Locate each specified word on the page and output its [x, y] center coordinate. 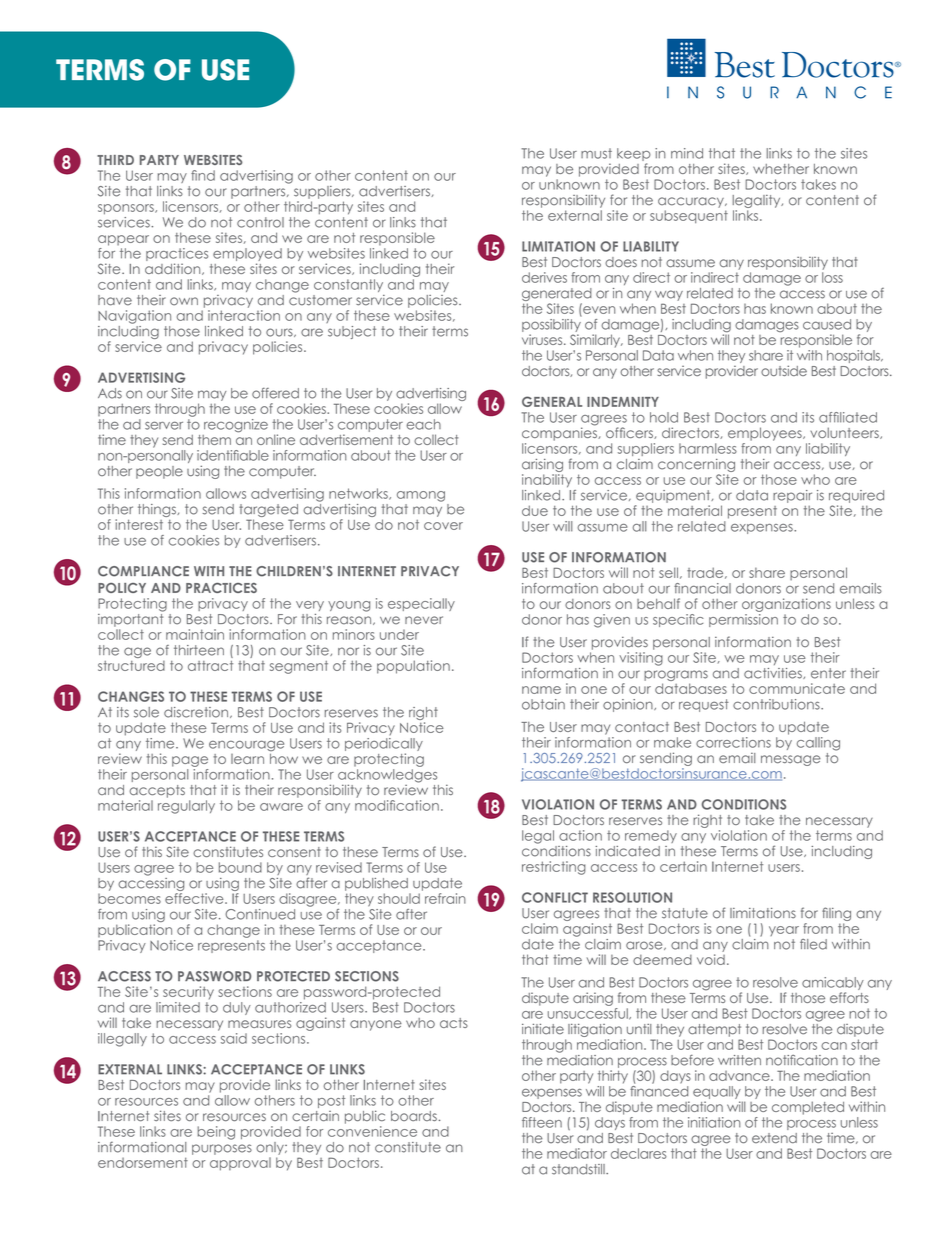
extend [774, 1138]
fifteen [542, 1122]
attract [210, 666]
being [216, 1133]
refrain [445, 898]
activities [774, 673]
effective [195, 898]
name [541, 690]
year [784, 931]
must [596, 153]
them [214, 440]
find [203, 175]
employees [766, 434]
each [423, 424]
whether [781, 169]
